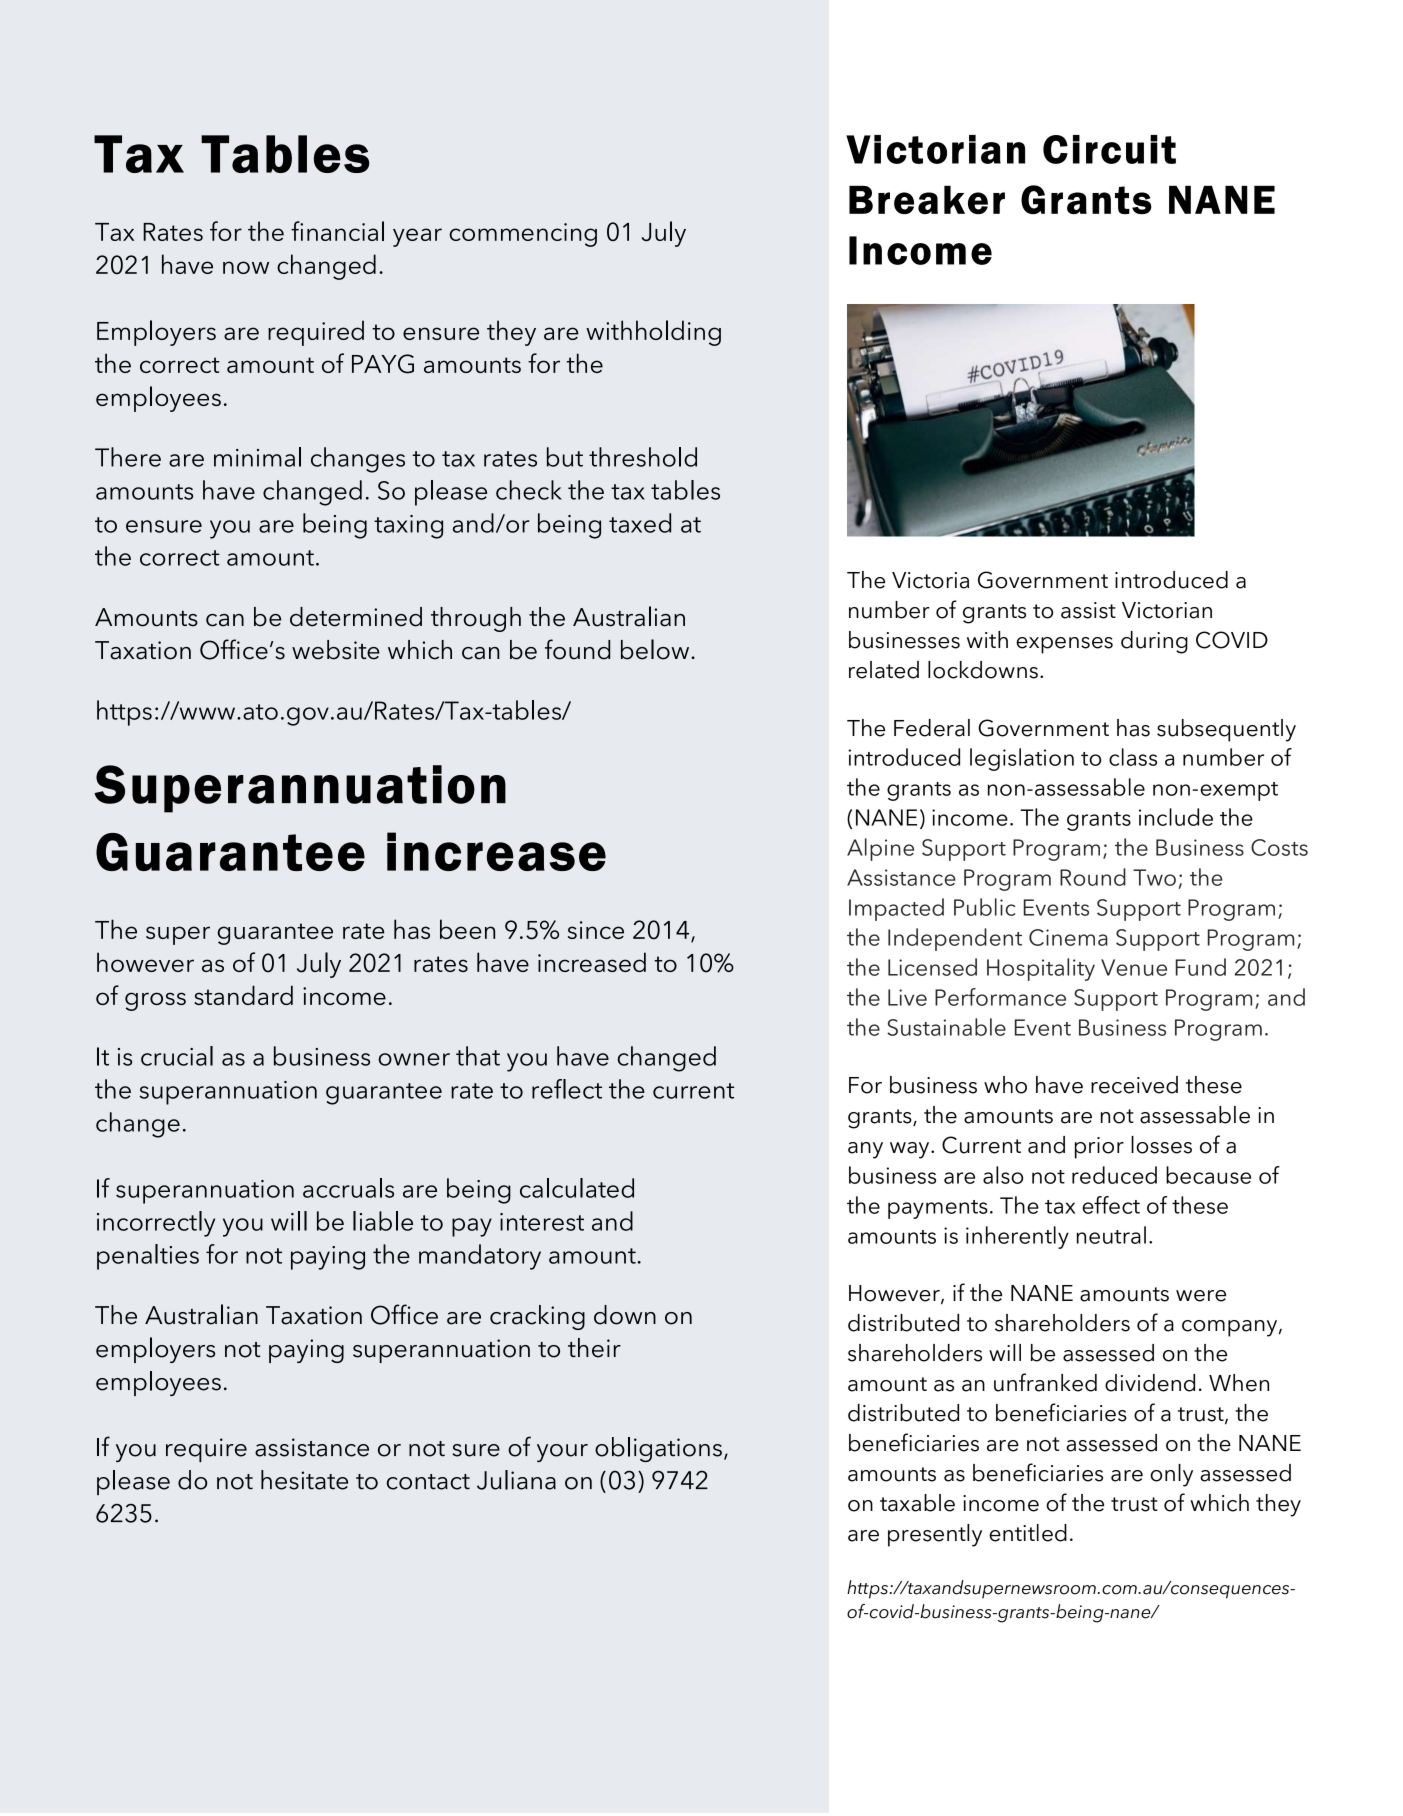 This screenshot has width=1403, height=1816. Describe the element at coordinates (243, 995) in the screenshot. I see `standard` at that location.
